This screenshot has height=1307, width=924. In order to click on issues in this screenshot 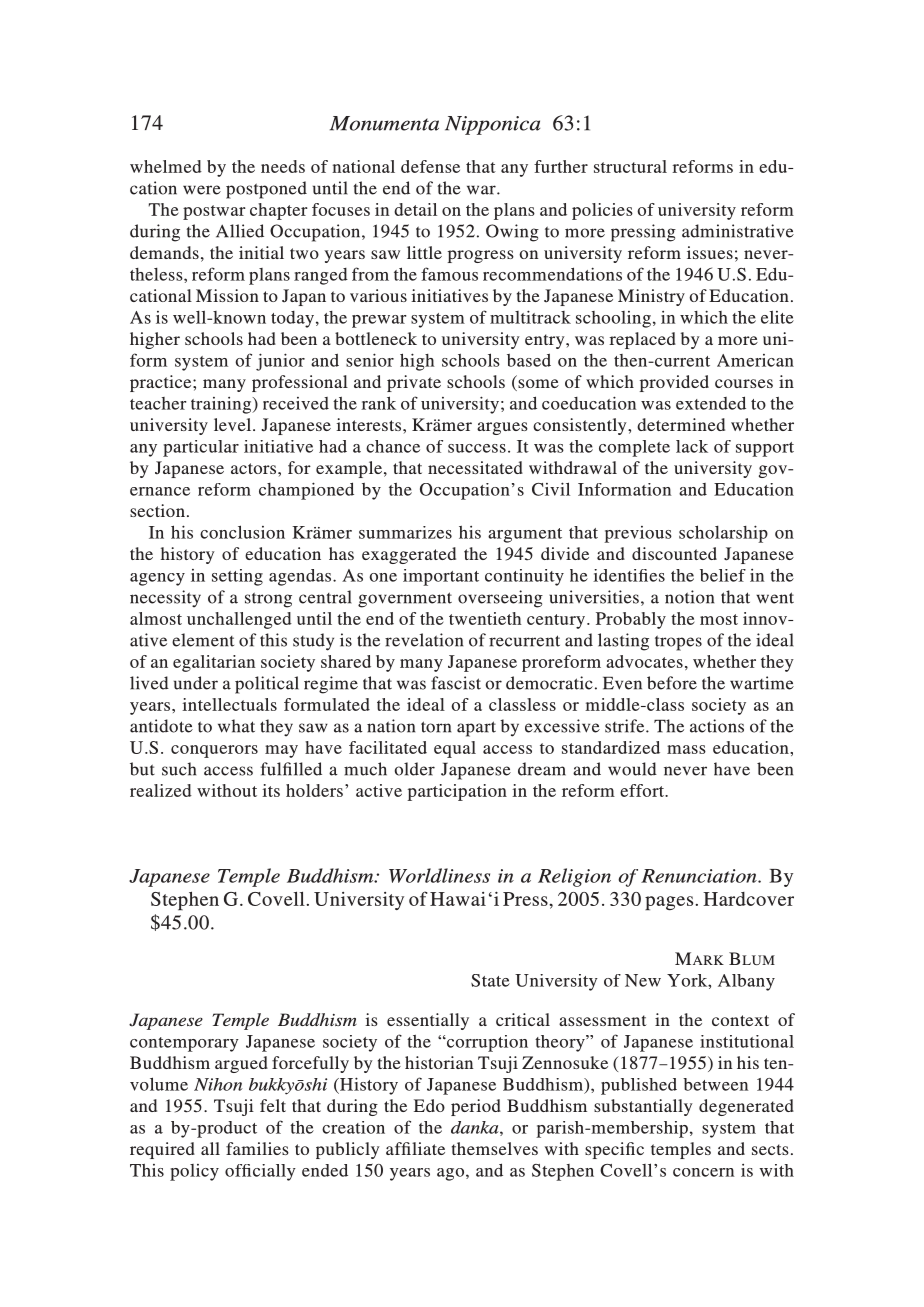, I will do `click(710, 252)`.
